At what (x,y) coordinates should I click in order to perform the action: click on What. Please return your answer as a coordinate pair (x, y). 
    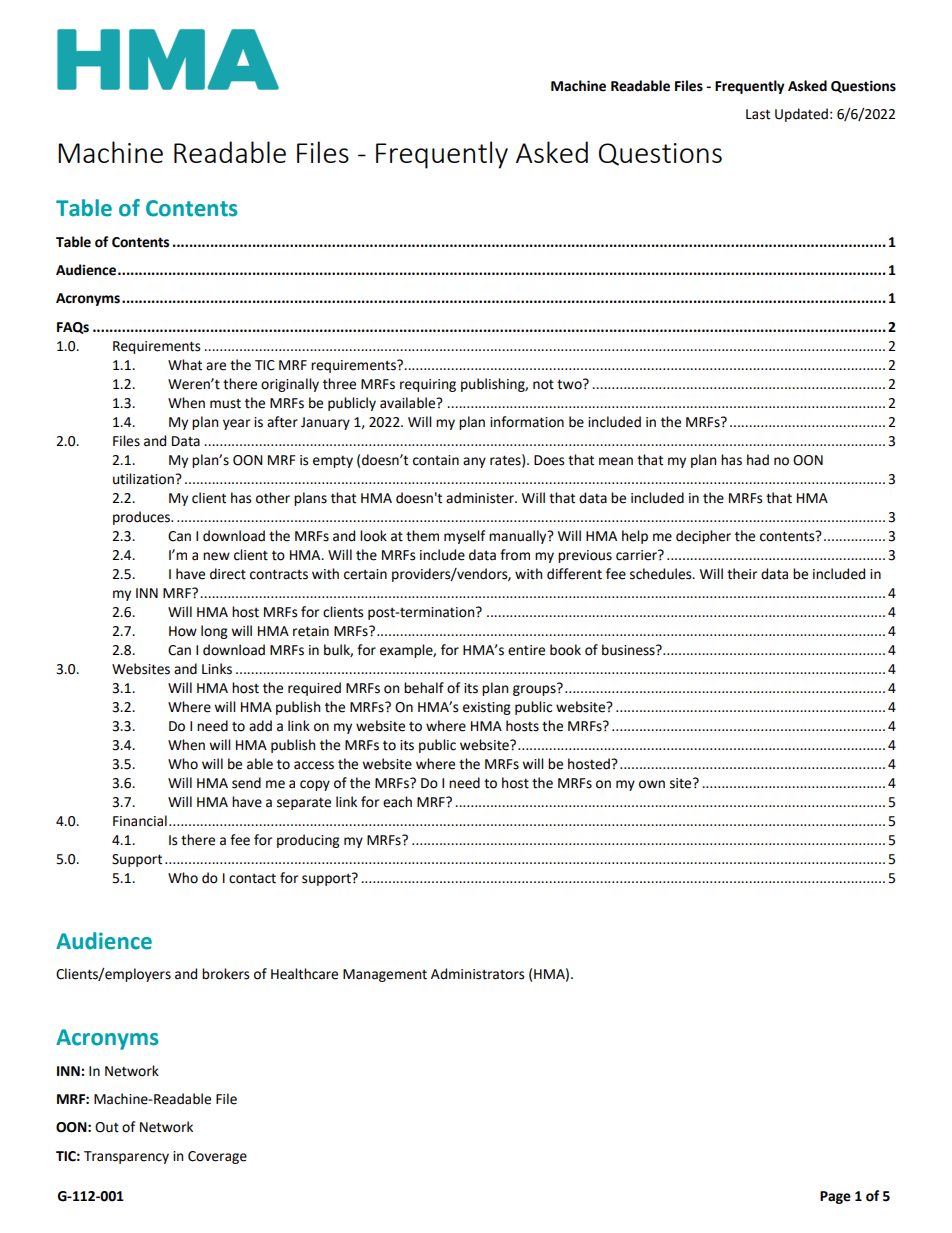
    Looking at the image, I should click on (185, 365).
